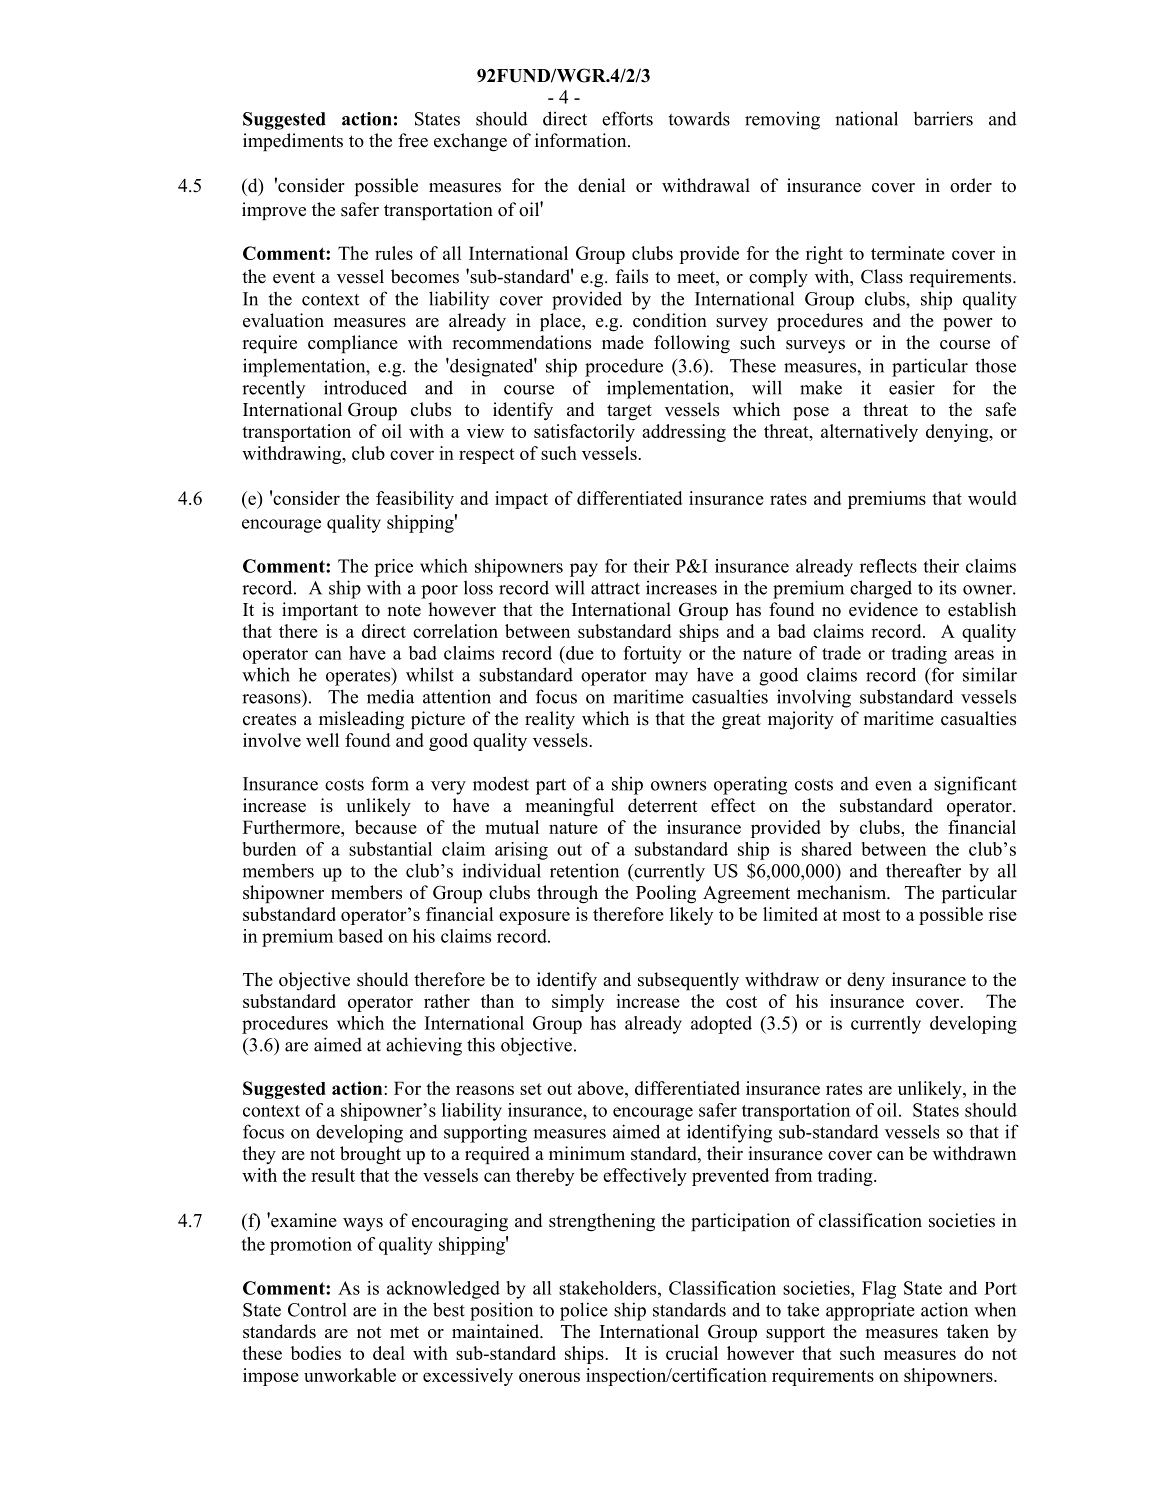 The image size is (1162, 1504). I want to click on barriers, so click(943, 118).
